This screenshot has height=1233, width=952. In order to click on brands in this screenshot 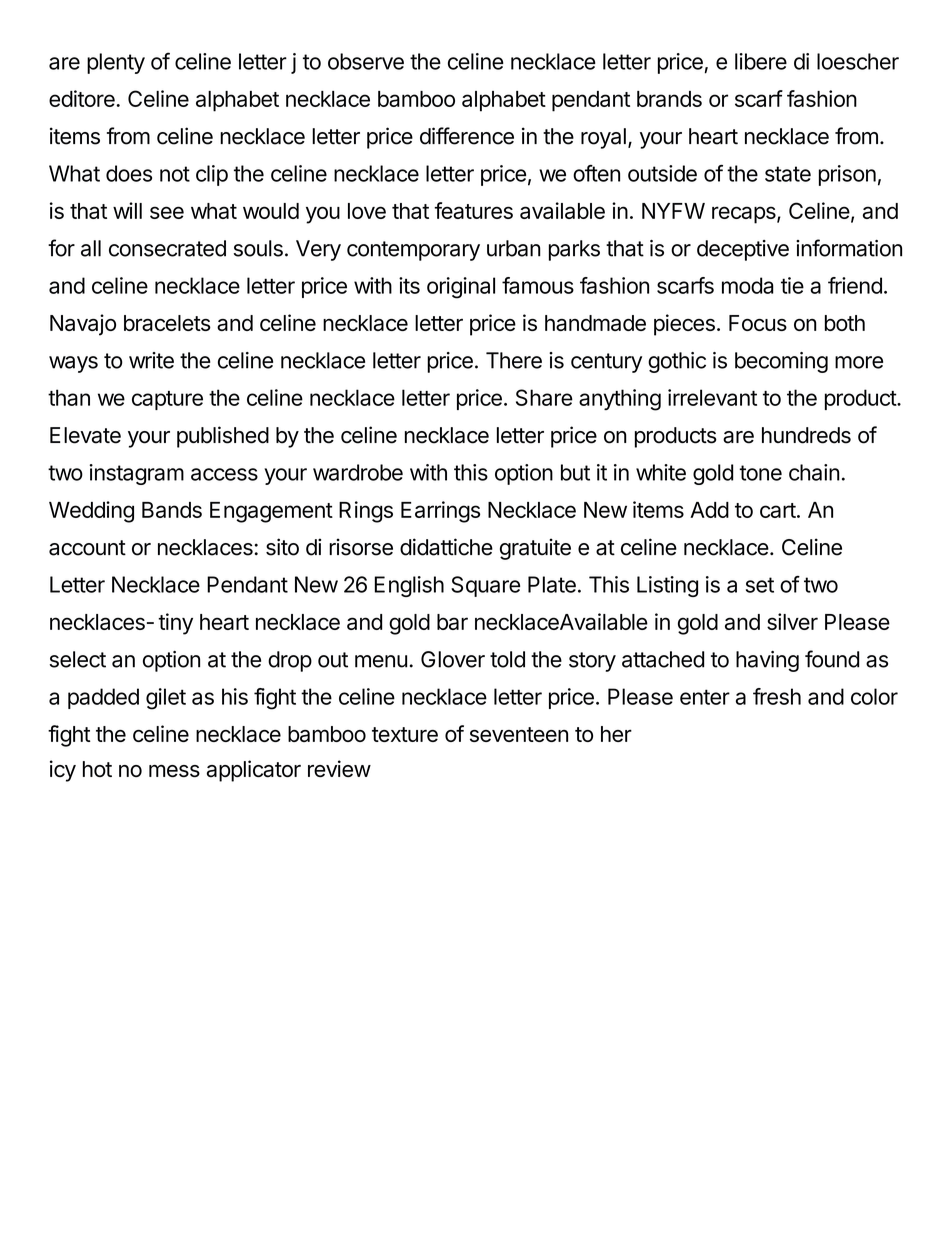, I will do `click(669, 99)`.
